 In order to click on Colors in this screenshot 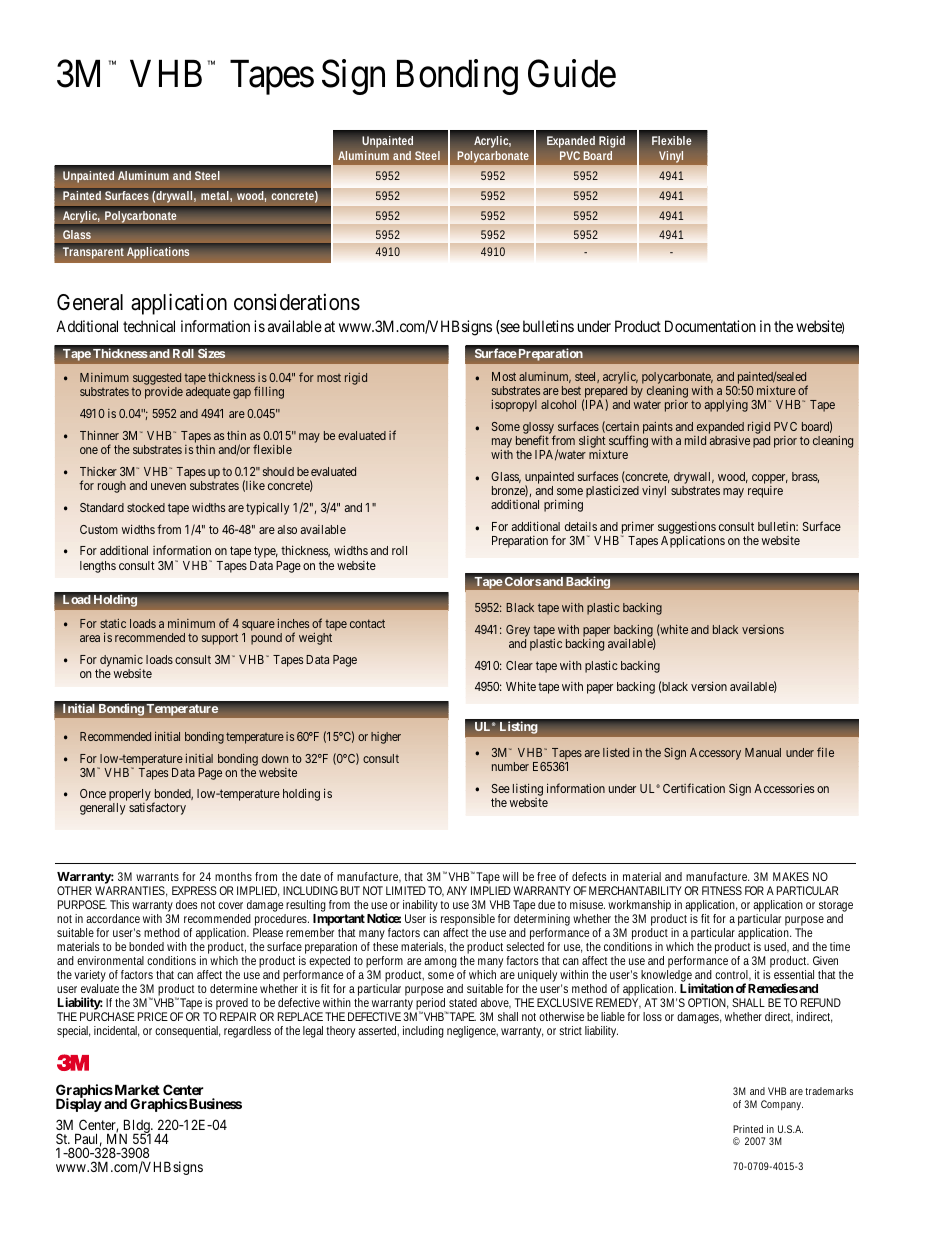, I will do `click(523, 581)`.
